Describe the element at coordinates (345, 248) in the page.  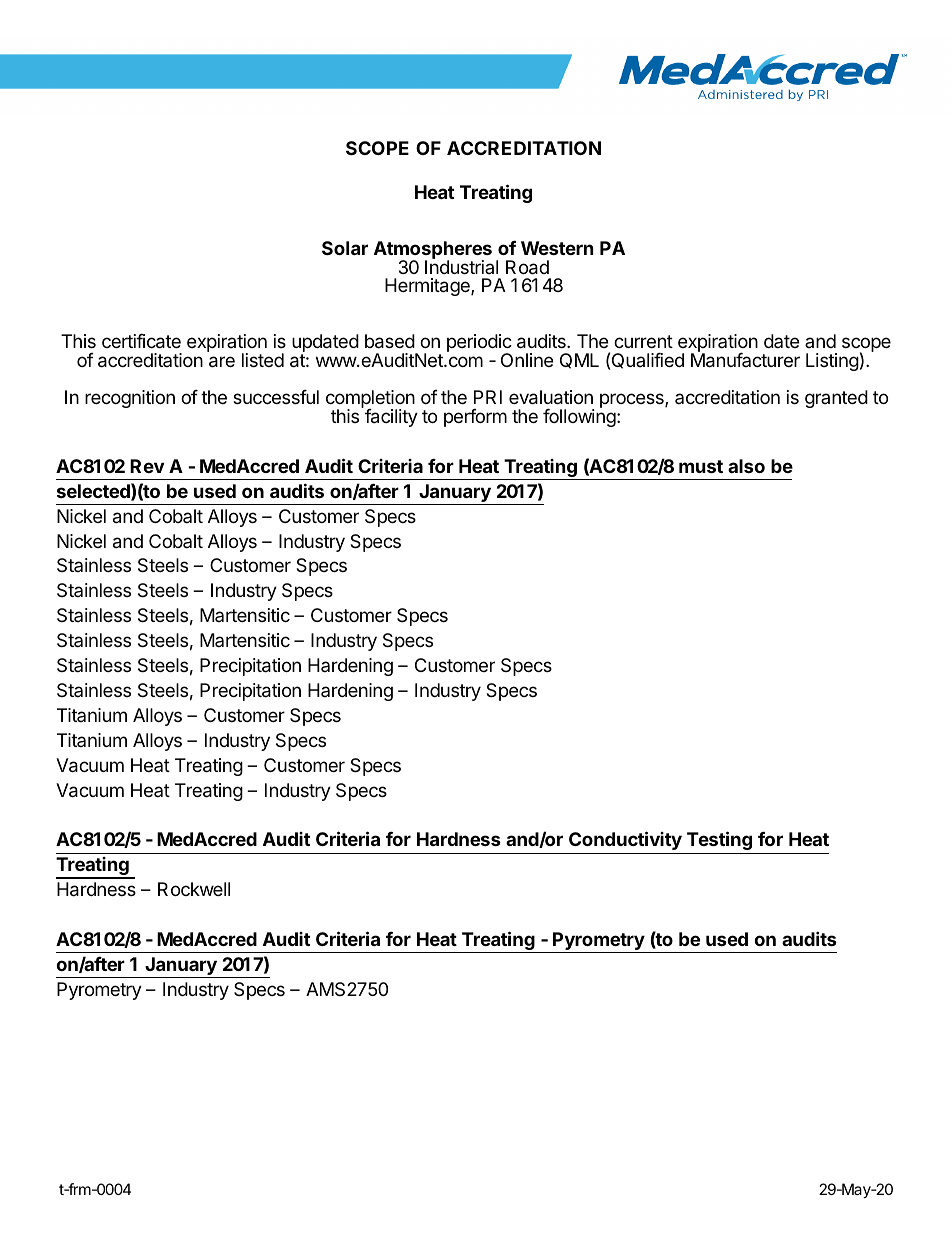
I see `Solar` at that location.
